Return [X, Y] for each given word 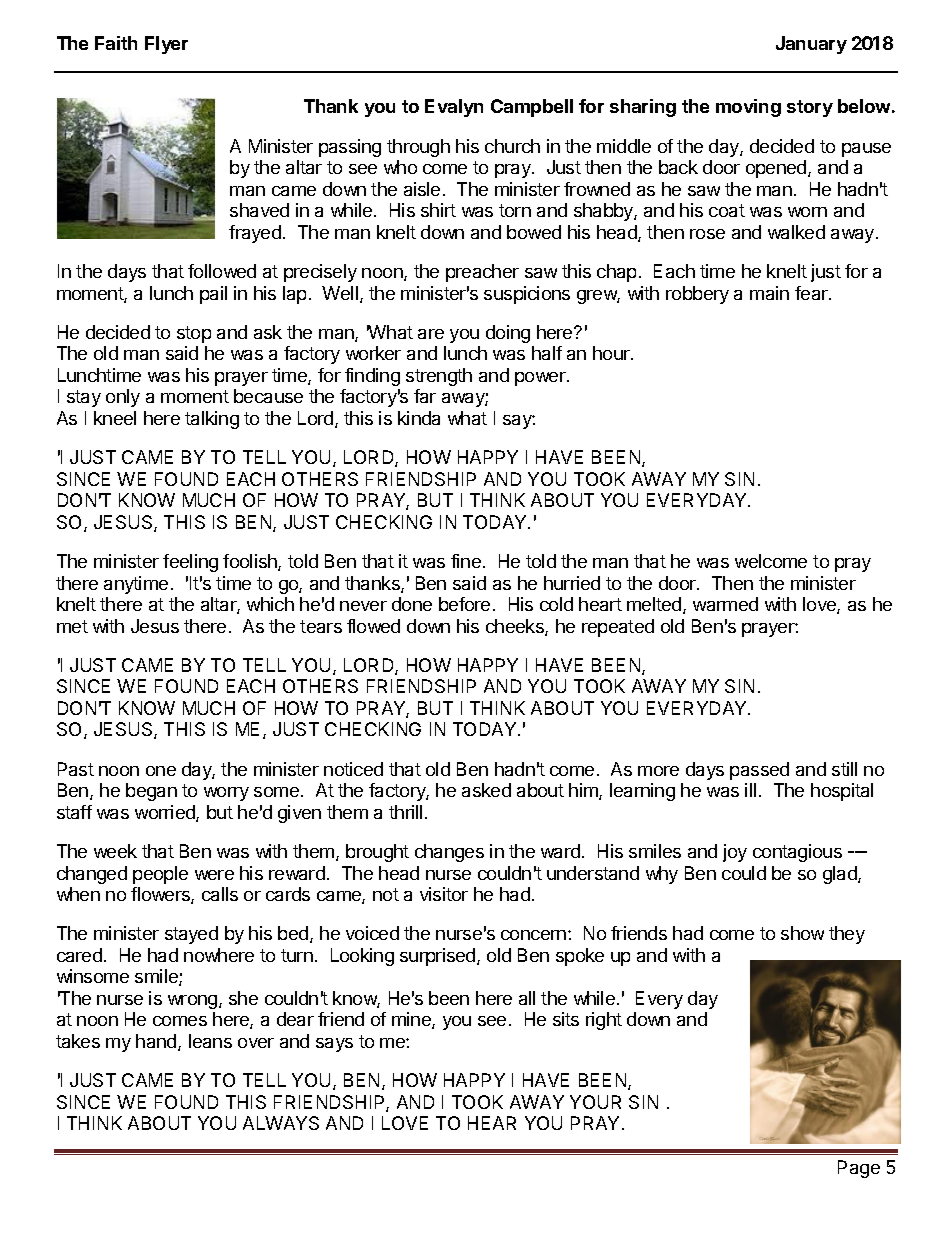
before [464, 604]
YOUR [595, 1102]
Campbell [532, 108]
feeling [190, 563]
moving [748, 108]
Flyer [166, 45]
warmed [725, 604]
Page [859, 1169]
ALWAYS [281, 1123]
